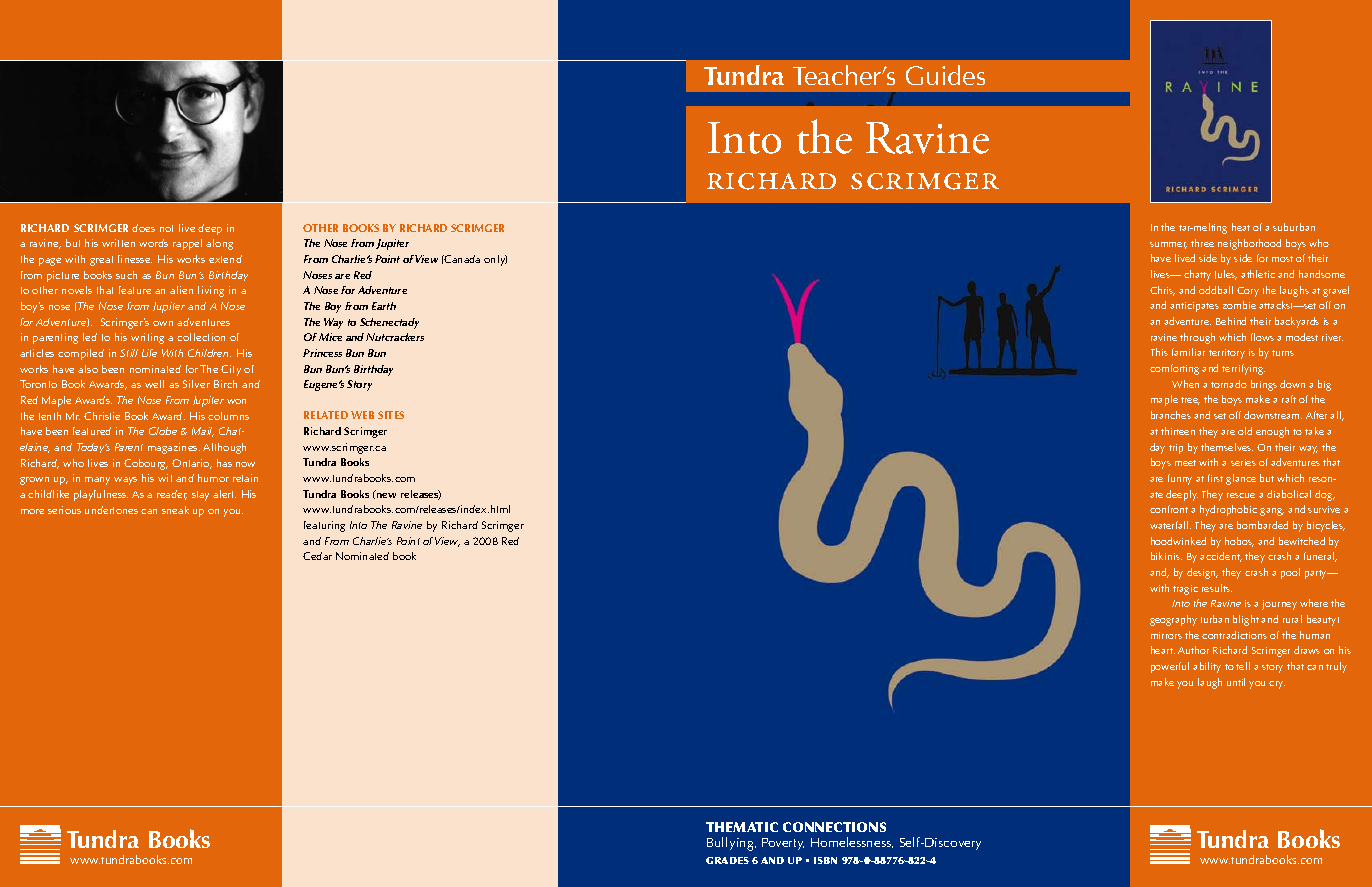 The width and height of the document is (1372, 887). I want to click on Sites, so click(391, 415).
